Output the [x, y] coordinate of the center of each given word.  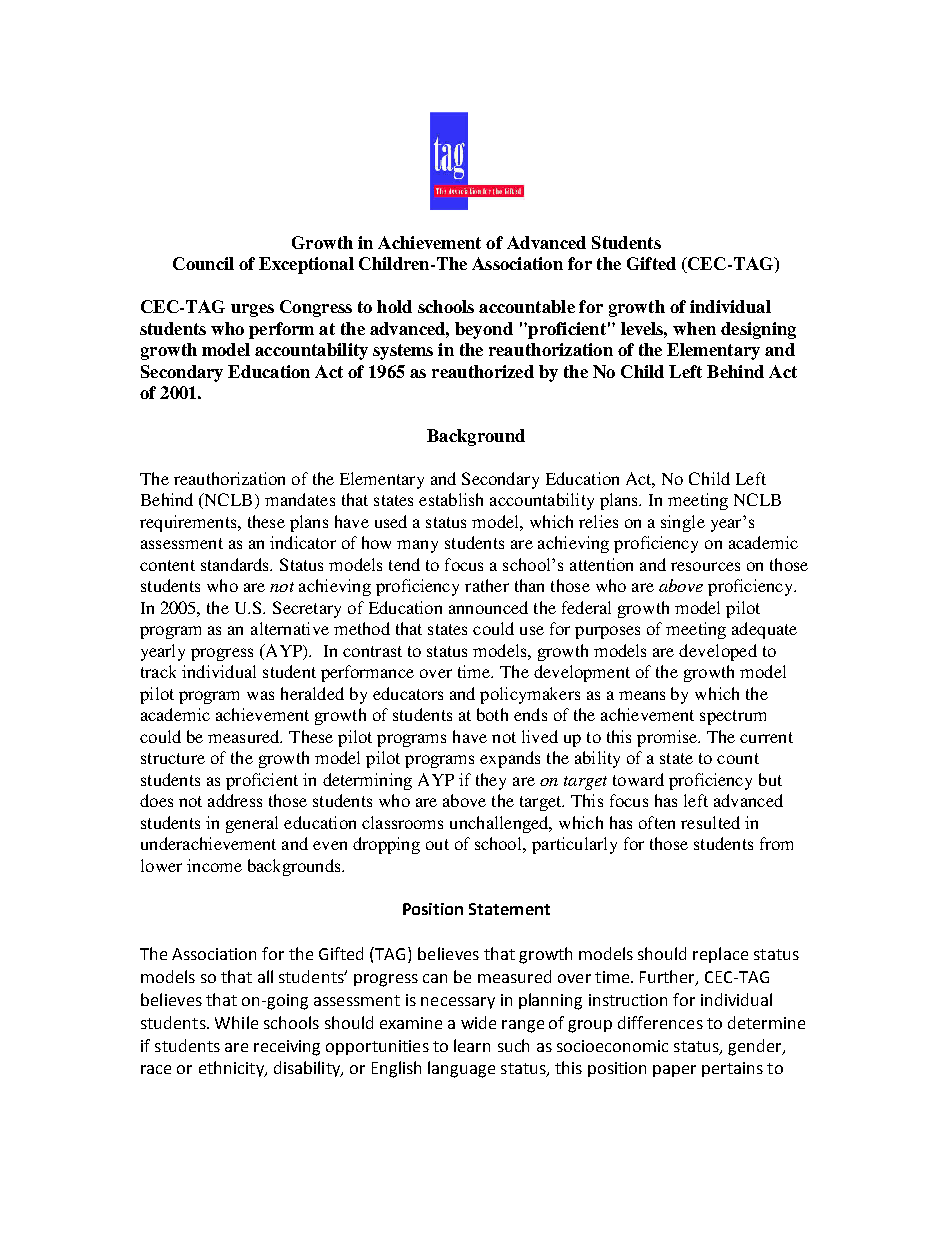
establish [451, 499]
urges [252, 310]
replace [720, 955]
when [694, 328]
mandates [300, 499]
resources [705, 566]
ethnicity [232, 1069]
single [683, 523]
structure [173, 758]
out [437, 844]
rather [487, 585]
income [214, 865]
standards [236, 564]
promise [668, 738]
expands [510, 759]
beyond [484, 330]
